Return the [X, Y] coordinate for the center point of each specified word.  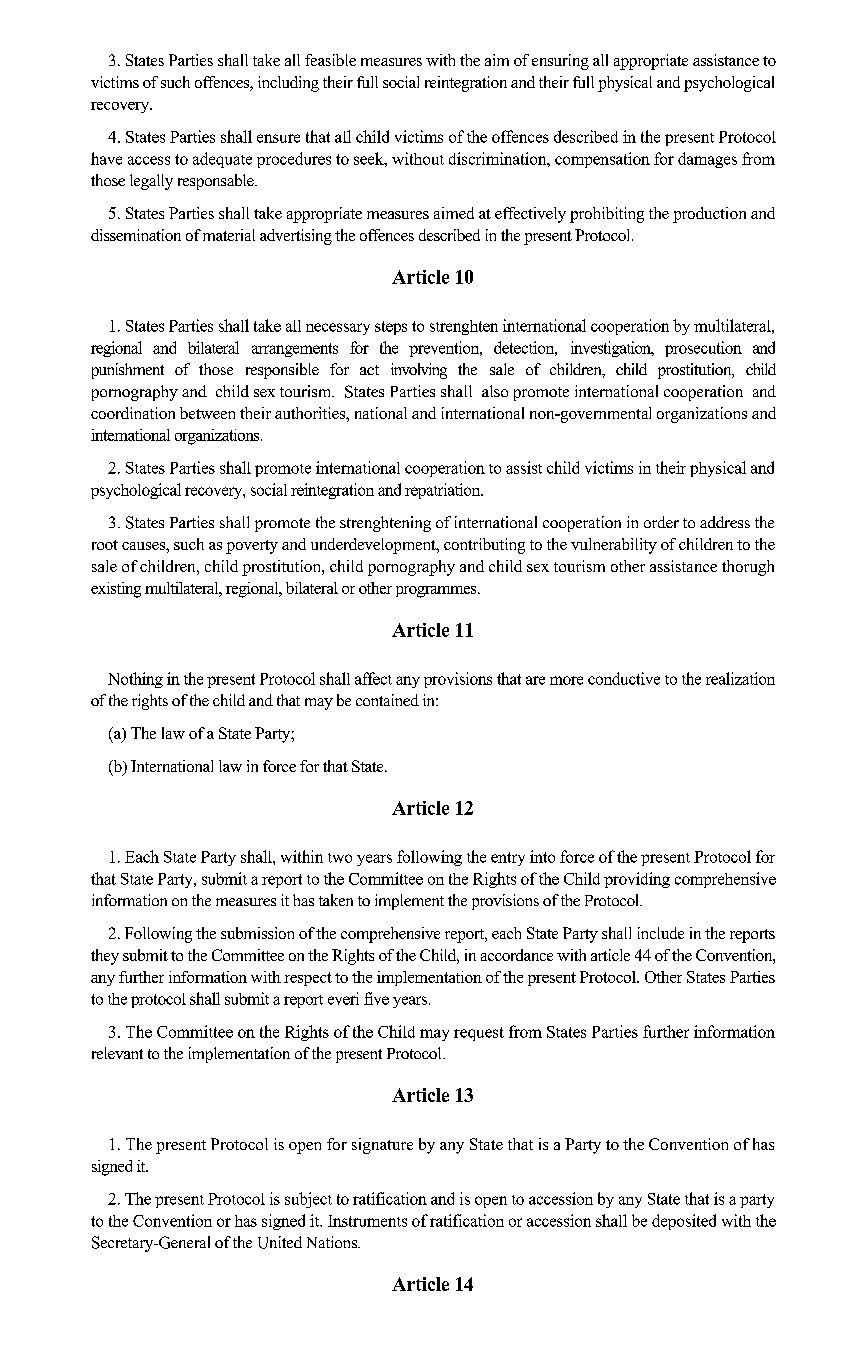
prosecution [703, 349]
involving [419, 371]
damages [707, 160]
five [376, 998]
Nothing [135, 680]
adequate [222, 160]
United [280, 1242]
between [207, 413]
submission [257, 933]
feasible [330, 60]
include [661, 933]
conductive [624, 678]
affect [373, 678]
